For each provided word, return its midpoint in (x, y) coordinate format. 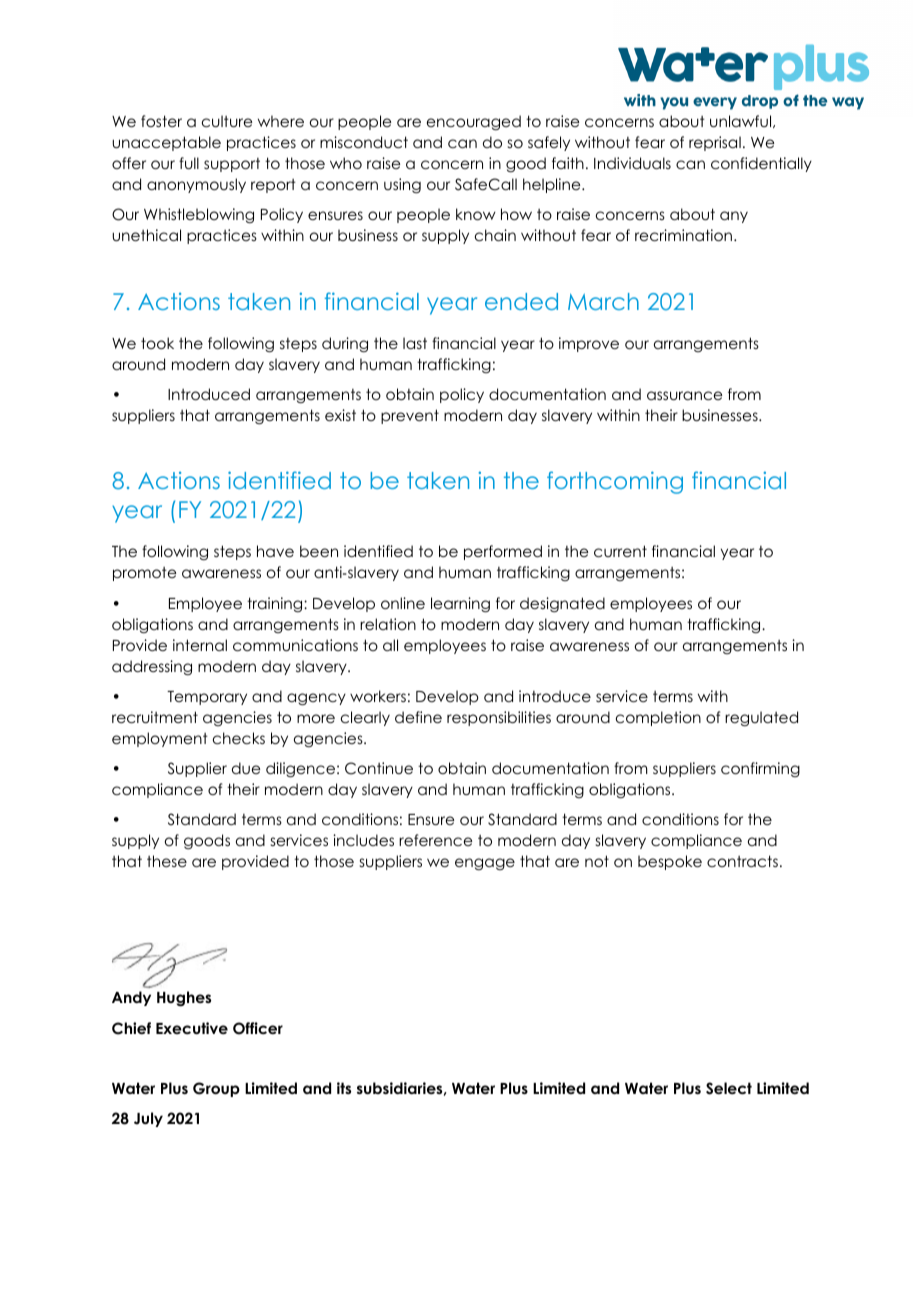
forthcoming (615, 482)
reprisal (715, 143)
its (344, 1088)
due (246, 768)
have (275, 551)
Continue (379, 768)
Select (729, 1088)
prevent (410, 416)
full (189, 163)
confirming (760, 769)
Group (216, 1089)
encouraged (474, 122)
